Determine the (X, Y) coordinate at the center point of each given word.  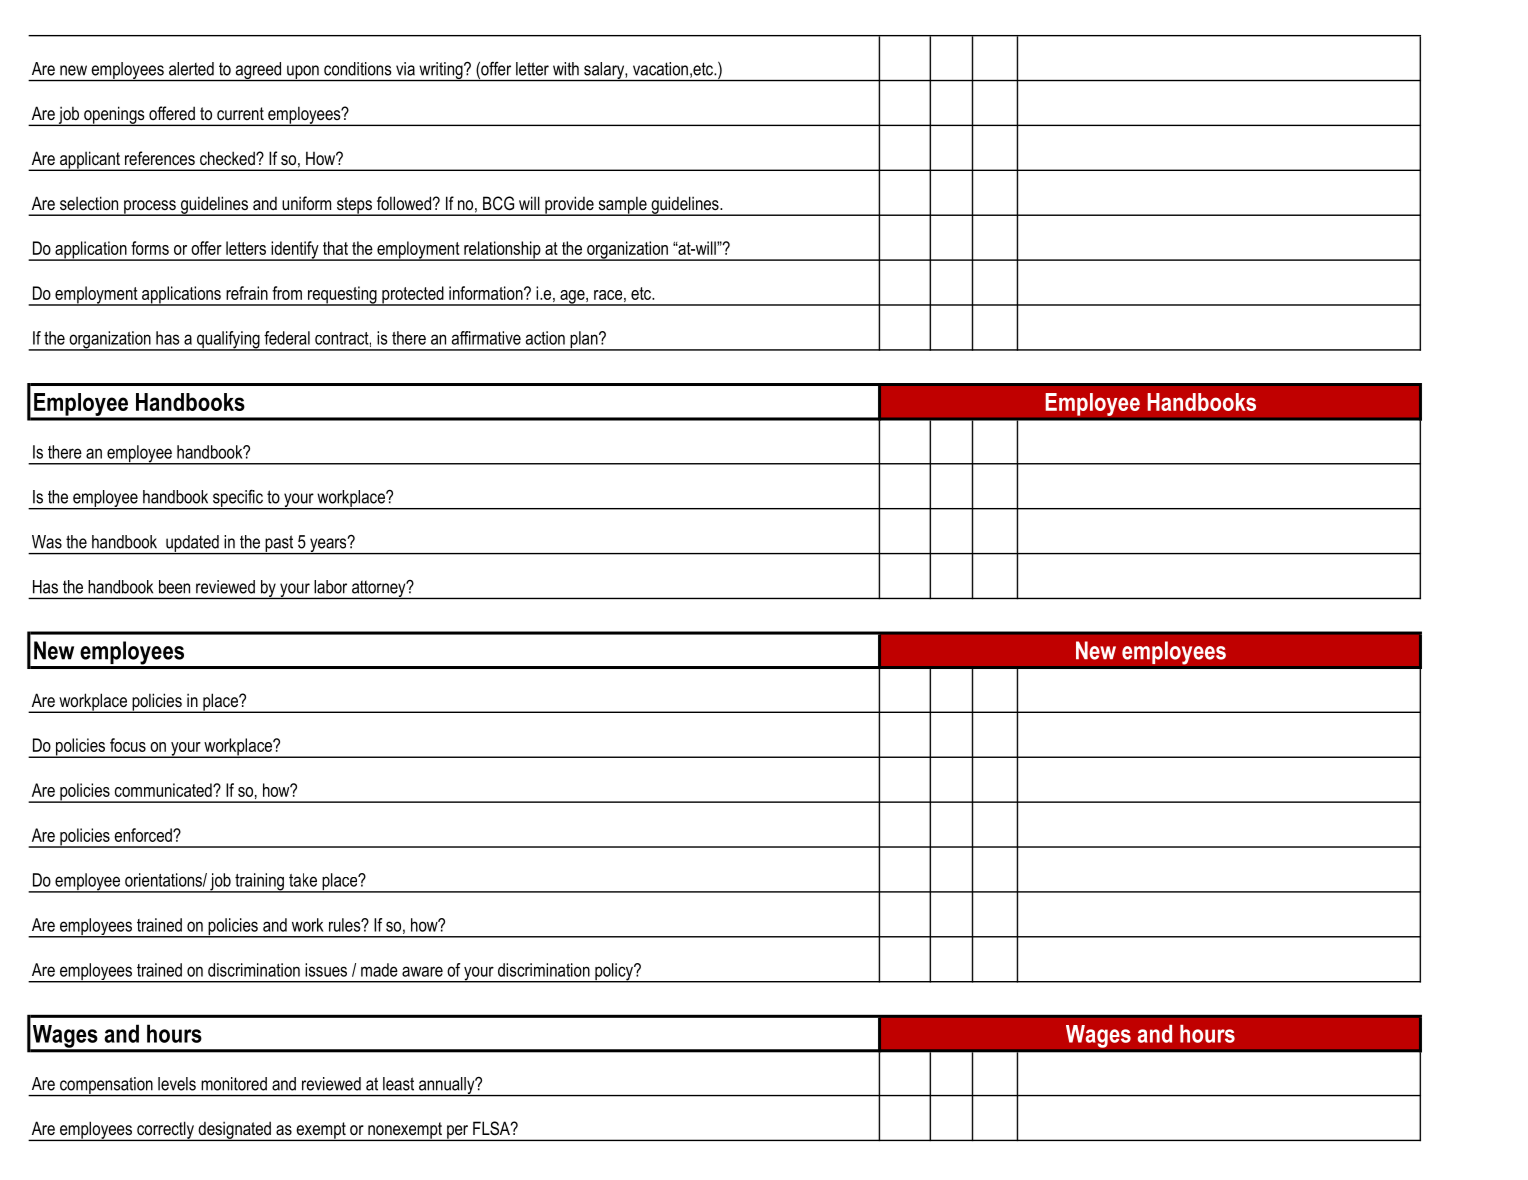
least (398, 1084)
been (174, 587)
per (458, 1133)
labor (330, 587)
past (279, 544)
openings (114, 116)
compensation (106, 1086)
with (566, 69)
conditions (358, 69)
